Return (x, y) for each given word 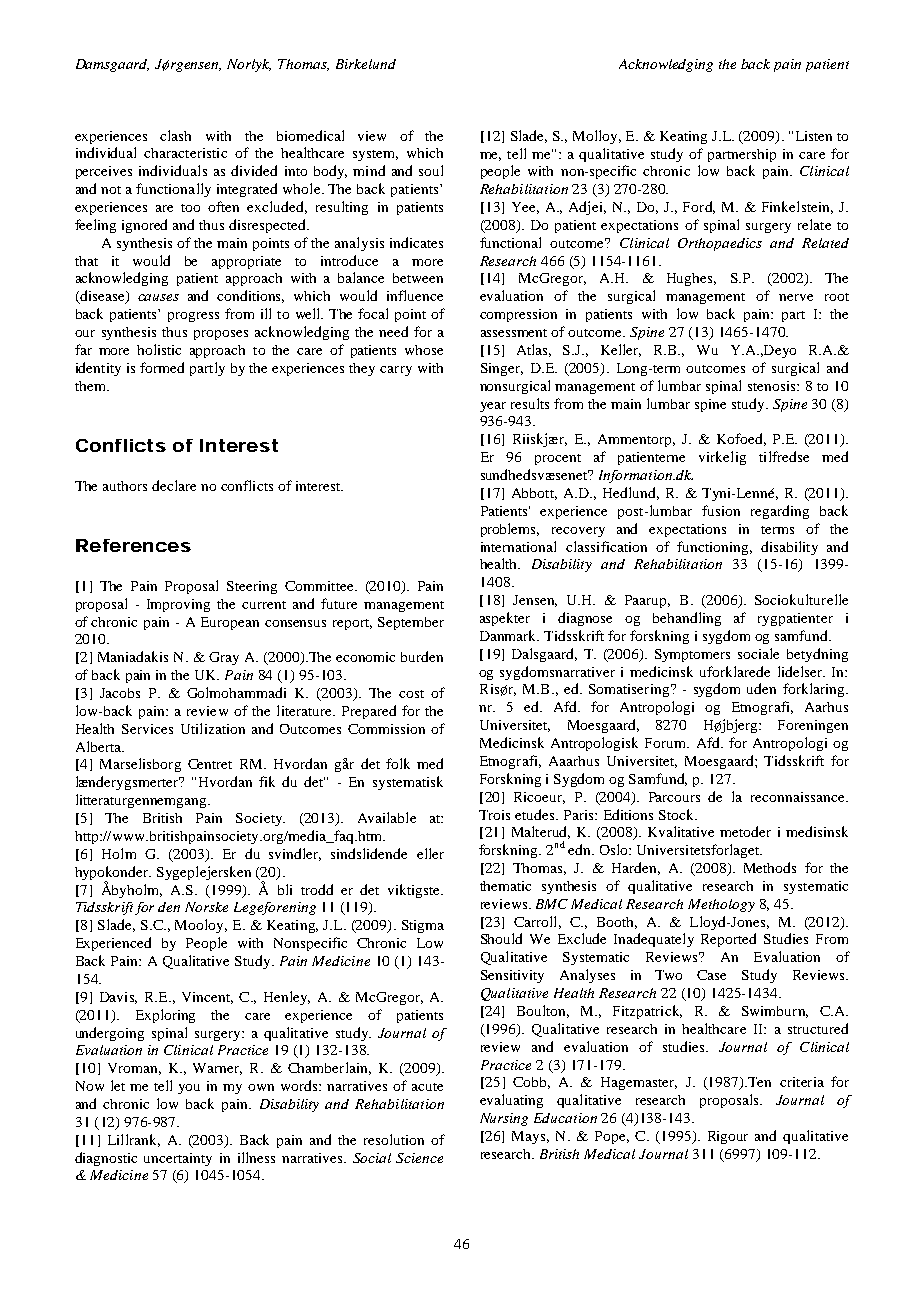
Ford (699, 207)
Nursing (504, 1119)
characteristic (185, 153)
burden (422, 656)
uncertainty (178, 1159)
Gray (224, 658)
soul (431, 170)
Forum (667, 743)
